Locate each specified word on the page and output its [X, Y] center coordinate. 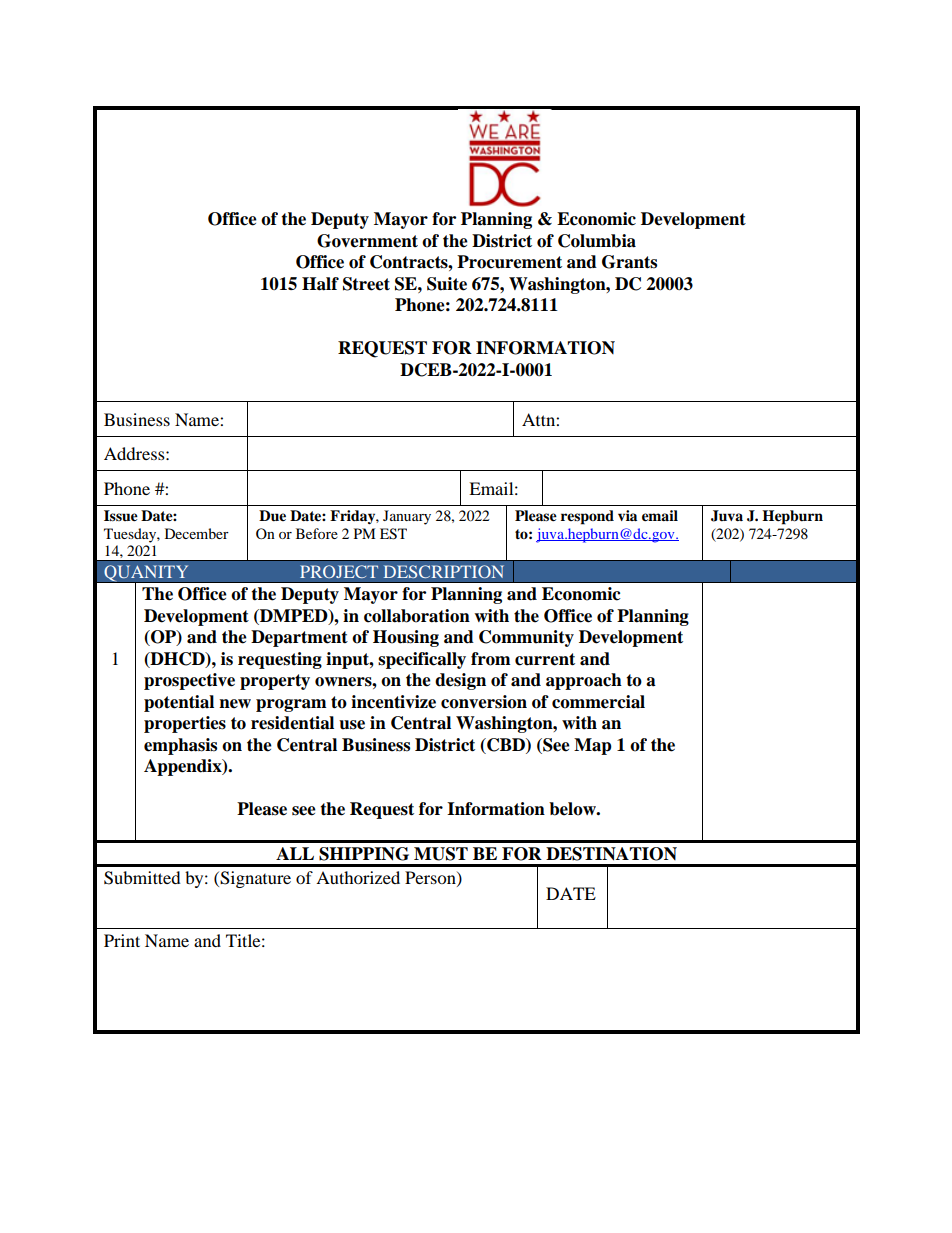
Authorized [358, 877]
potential [179, 703]
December [197, 533]
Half [320, 284]
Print [122, 940]
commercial [598, 702]
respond [587, 517]
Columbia [597, 241]
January [407, 517]
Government [367, 241]
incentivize [393, 702]
